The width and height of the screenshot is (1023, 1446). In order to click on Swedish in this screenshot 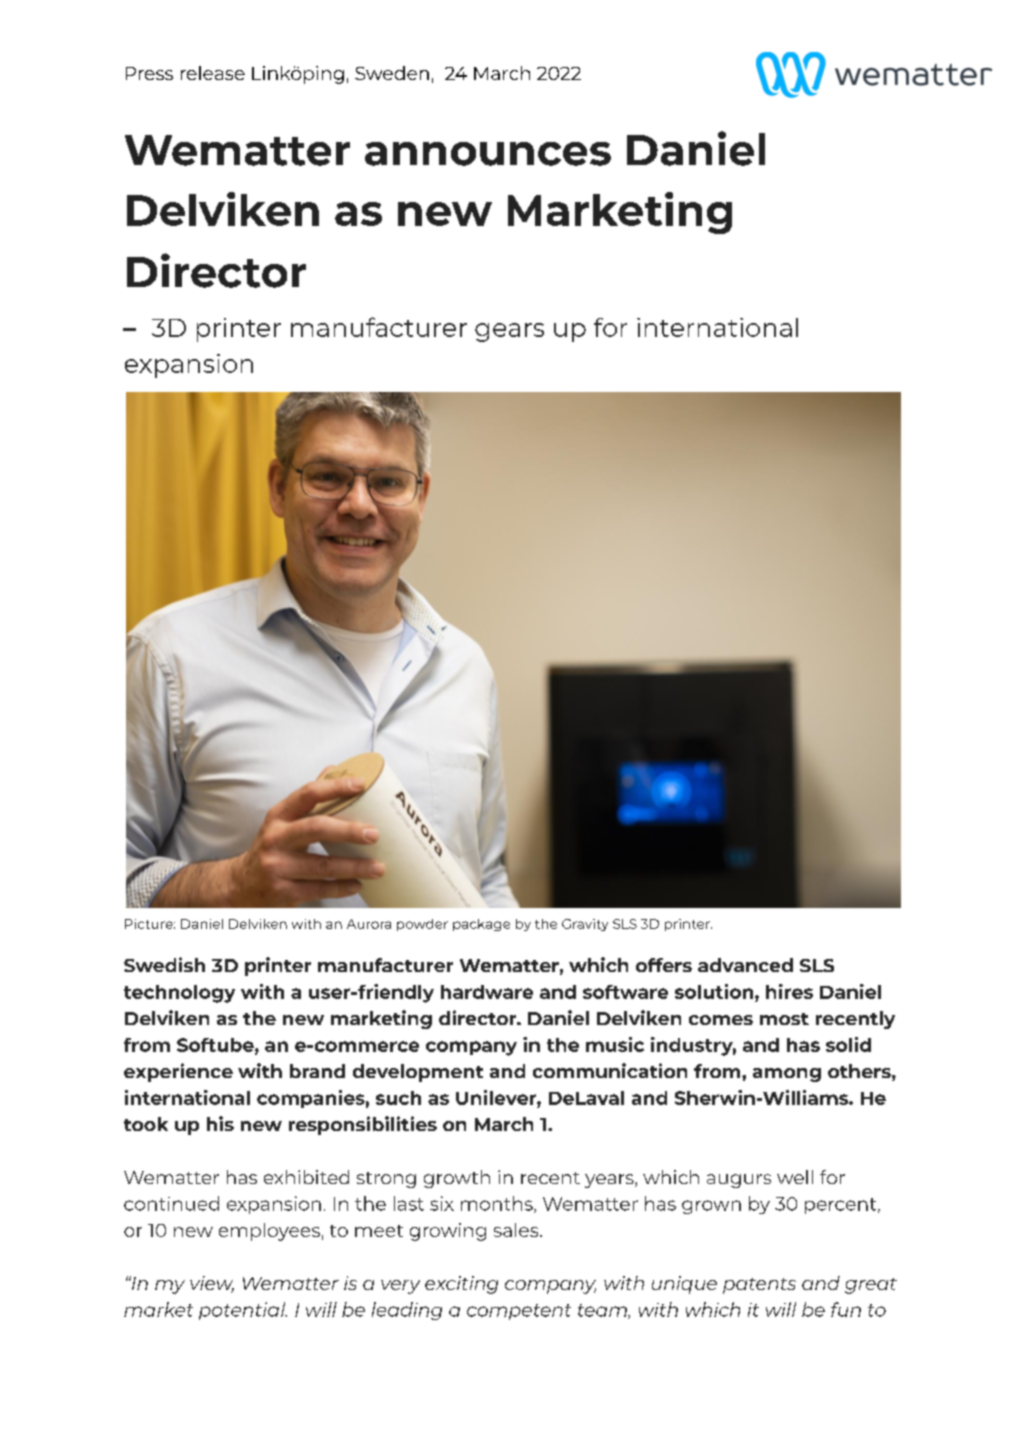, I will do `click(164, 964)`.
